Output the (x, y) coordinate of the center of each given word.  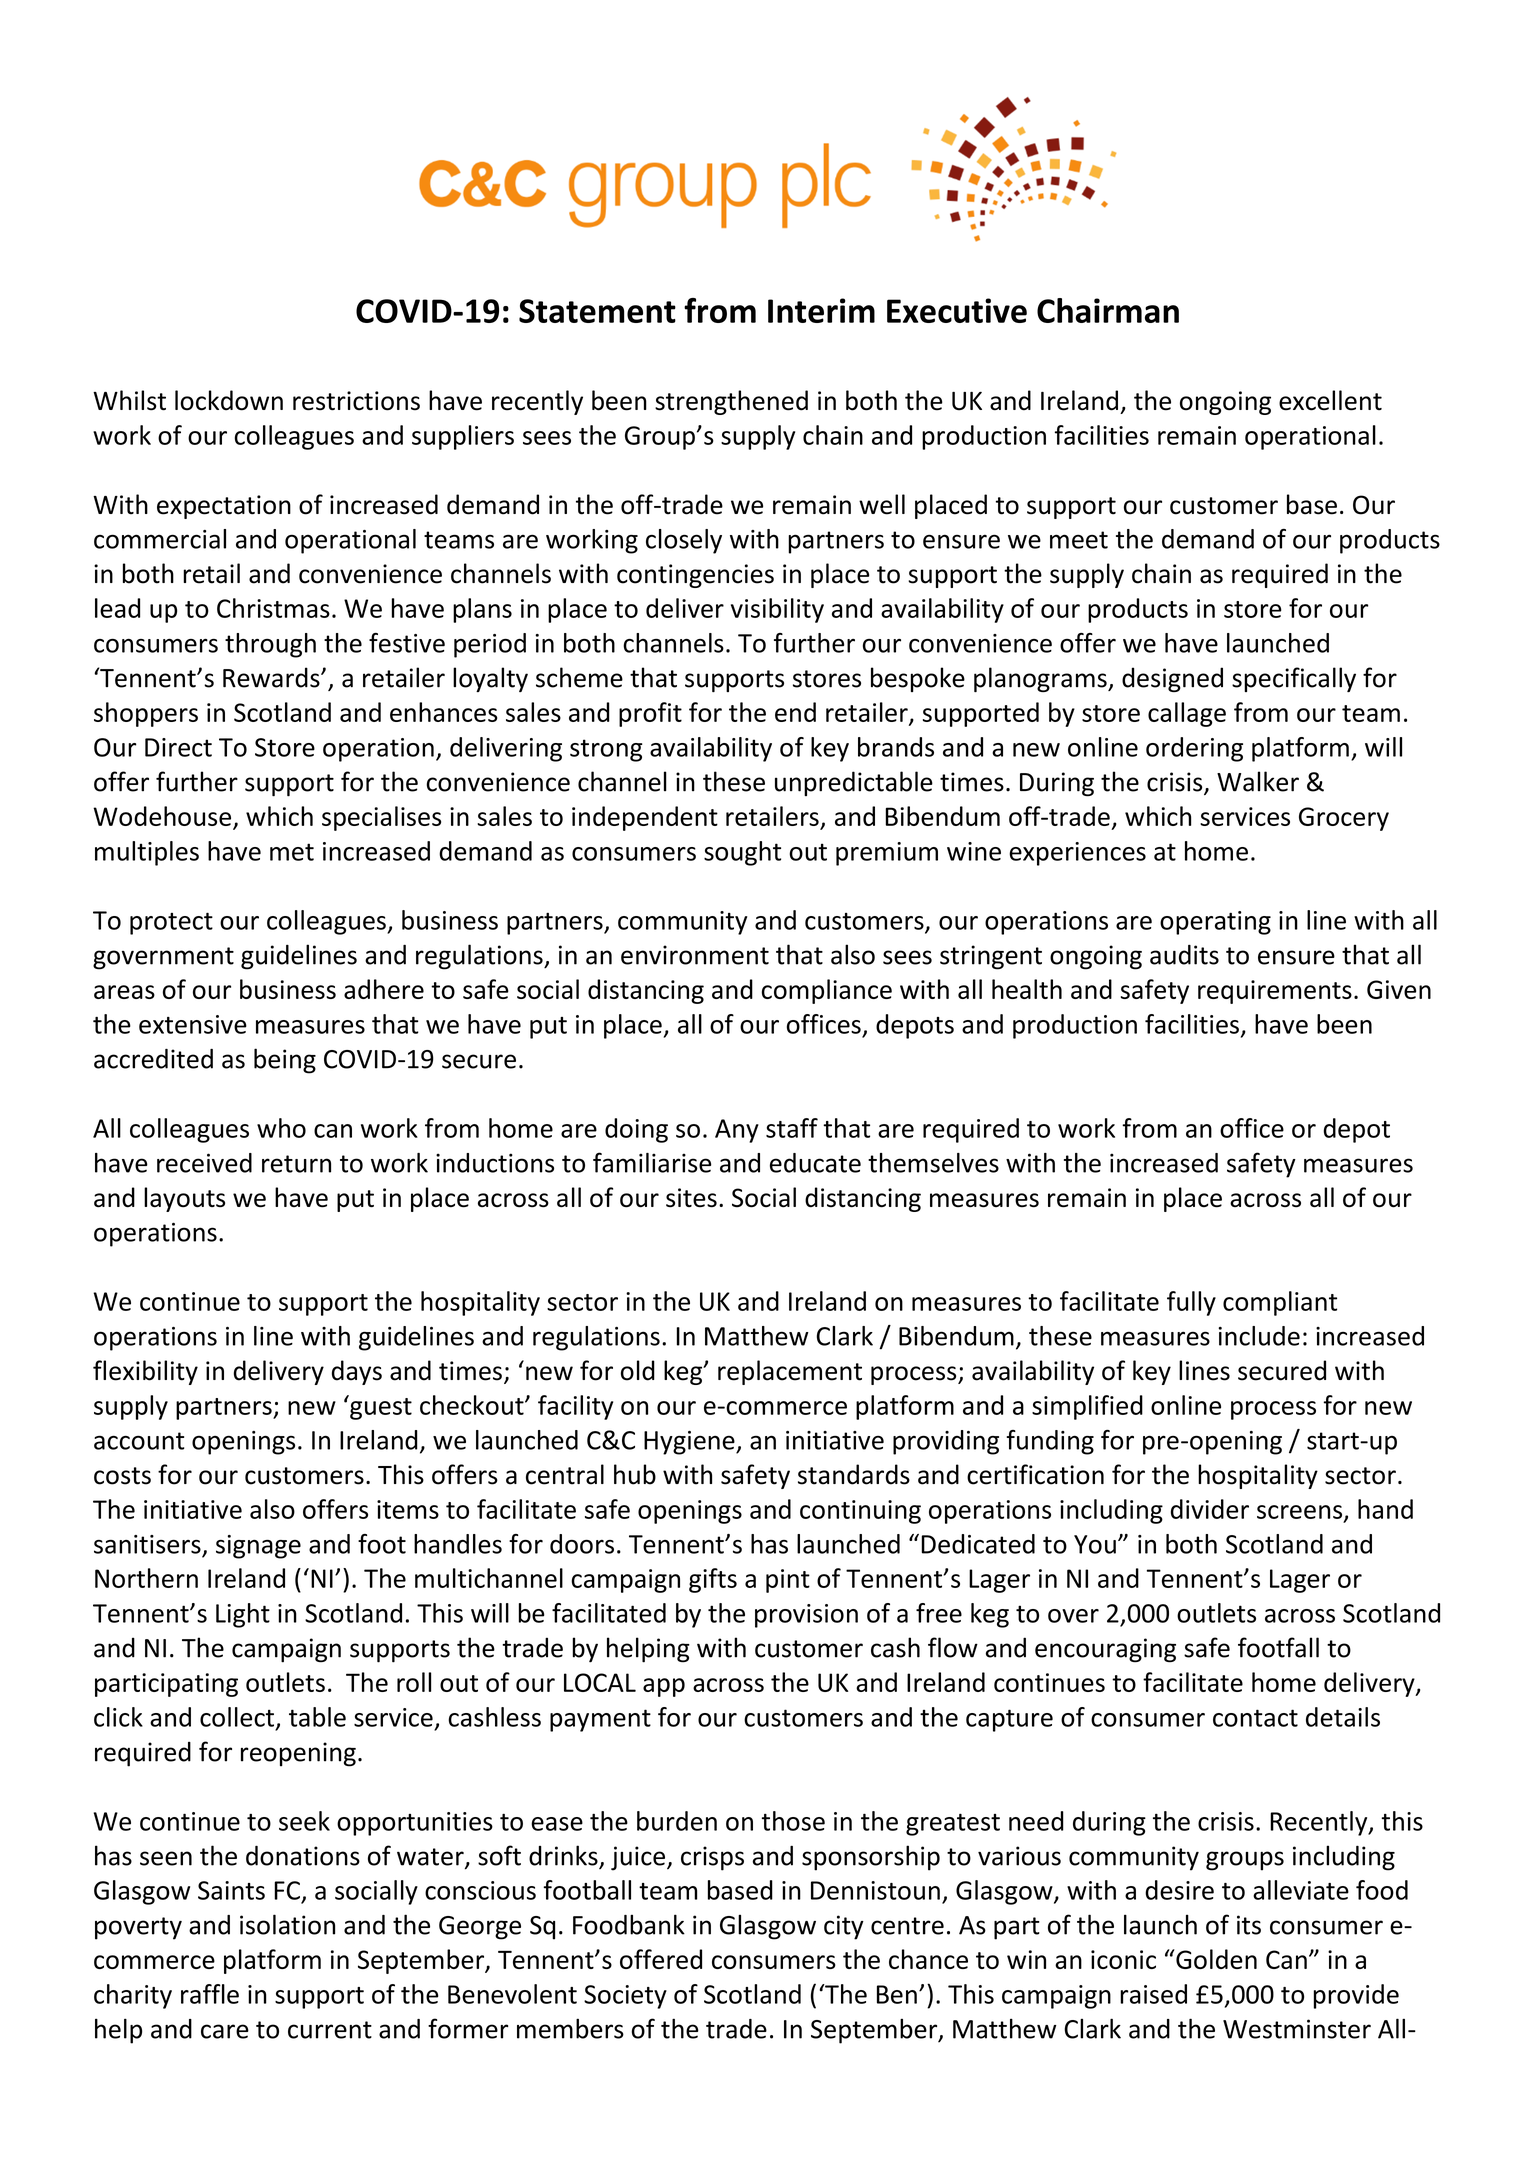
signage (258, 1547)
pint (788, 1581)
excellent (1330, 400)
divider (1210, 1509)
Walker (1258, 781)
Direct (178, 747)
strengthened (731, 402)
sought (742, 853)
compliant (1280, 1303)
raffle (210, 1994)
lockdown (229, 400)
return (296, 1164)
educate (815, 1163)
